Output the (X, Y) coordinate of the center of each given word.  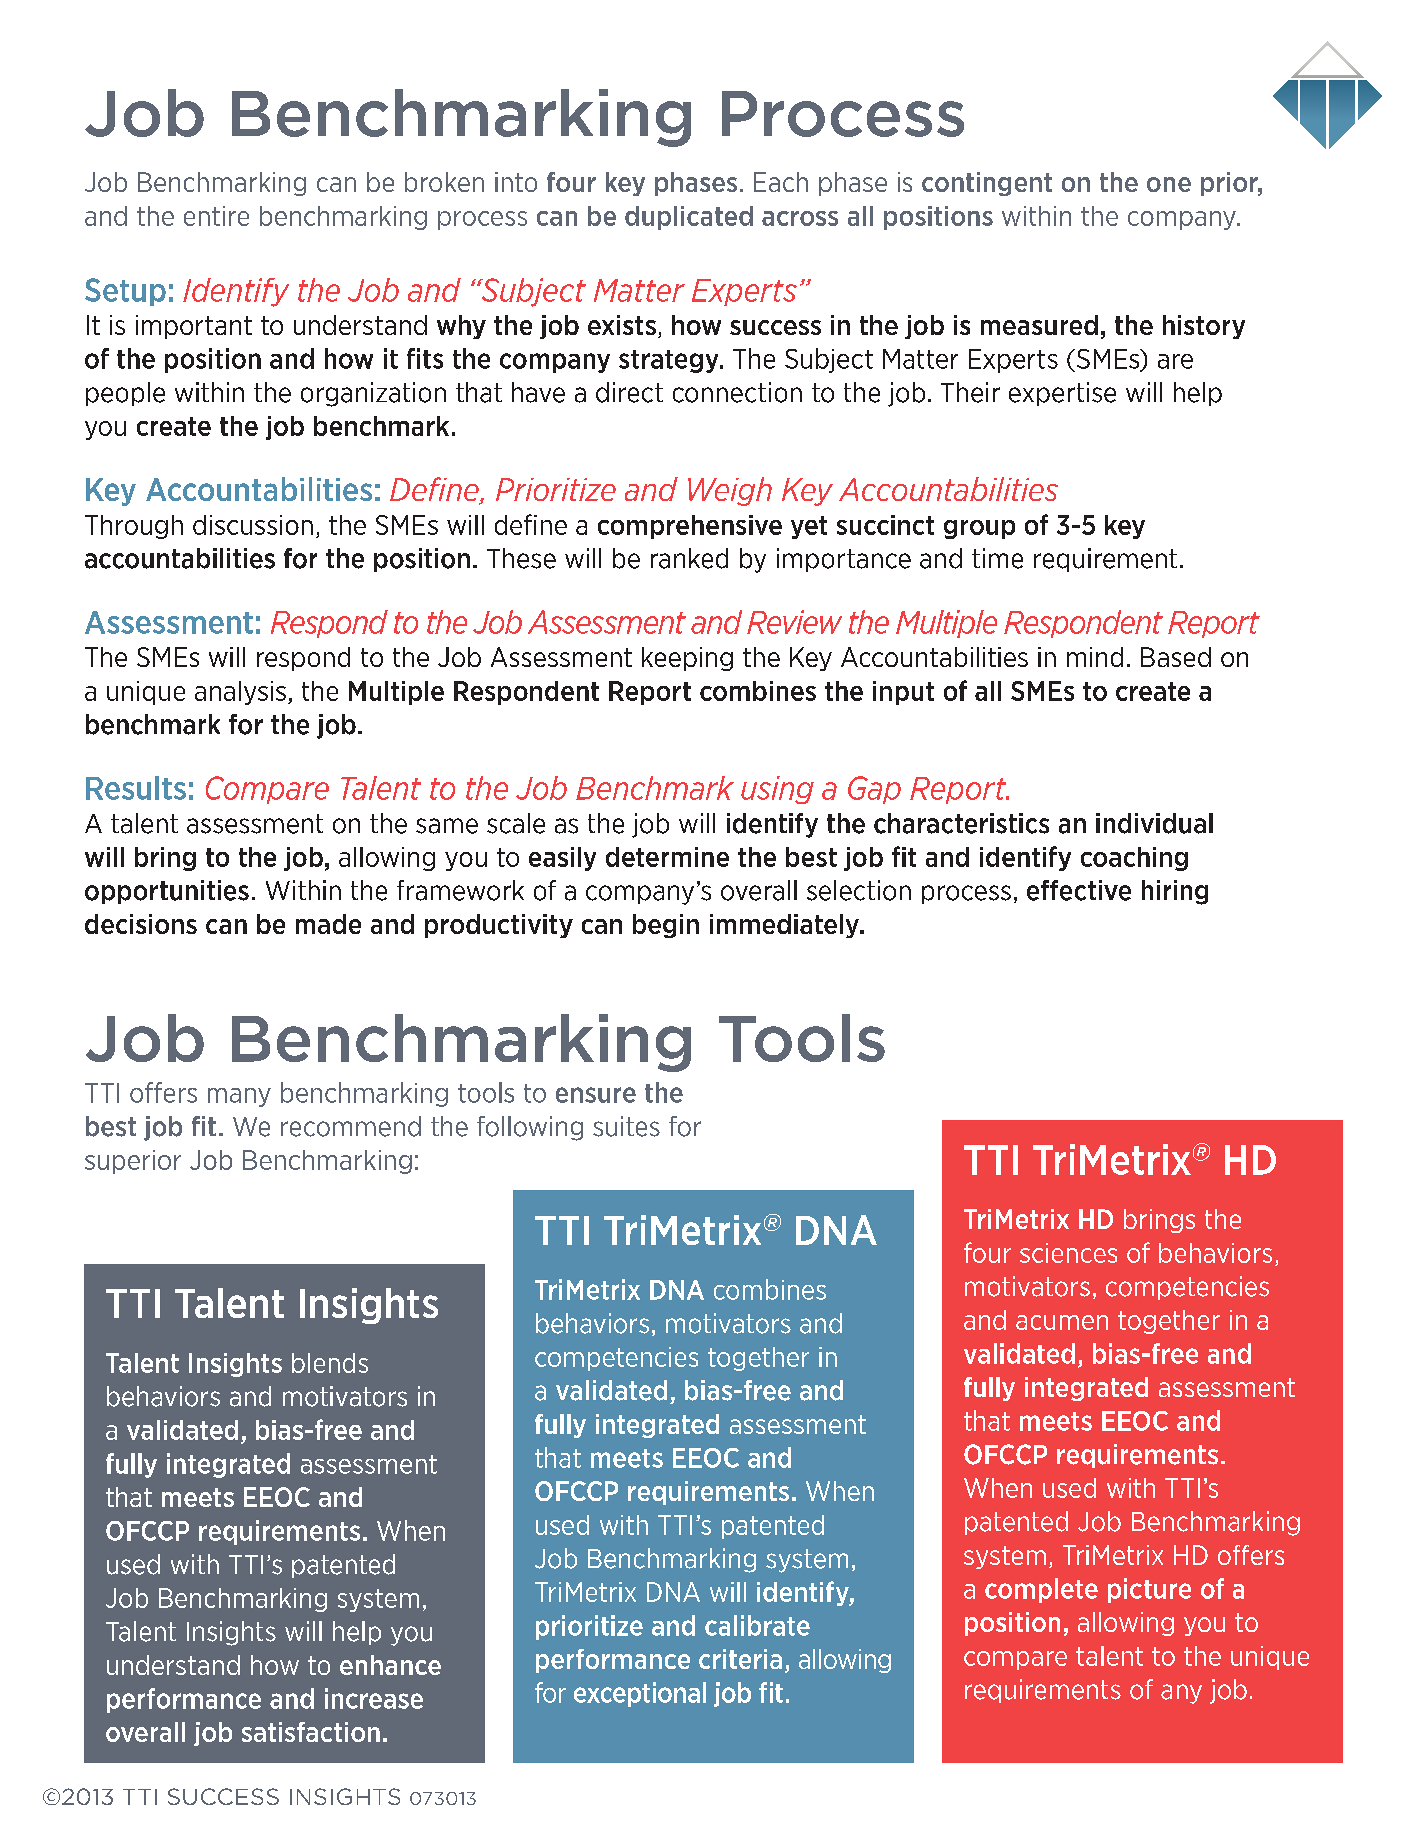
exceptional (640, 1694)
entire (216, 216)
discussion (253, 525)
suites (626, 1126)
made (328, 924)
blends (330, 1363)
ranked (689, 558)
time (997, 558)
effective (1079, 890)
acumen (1062, 1322)
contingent (987, 184)
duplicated (689, 218)
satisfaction (311, 1732)
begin (666, 926)
